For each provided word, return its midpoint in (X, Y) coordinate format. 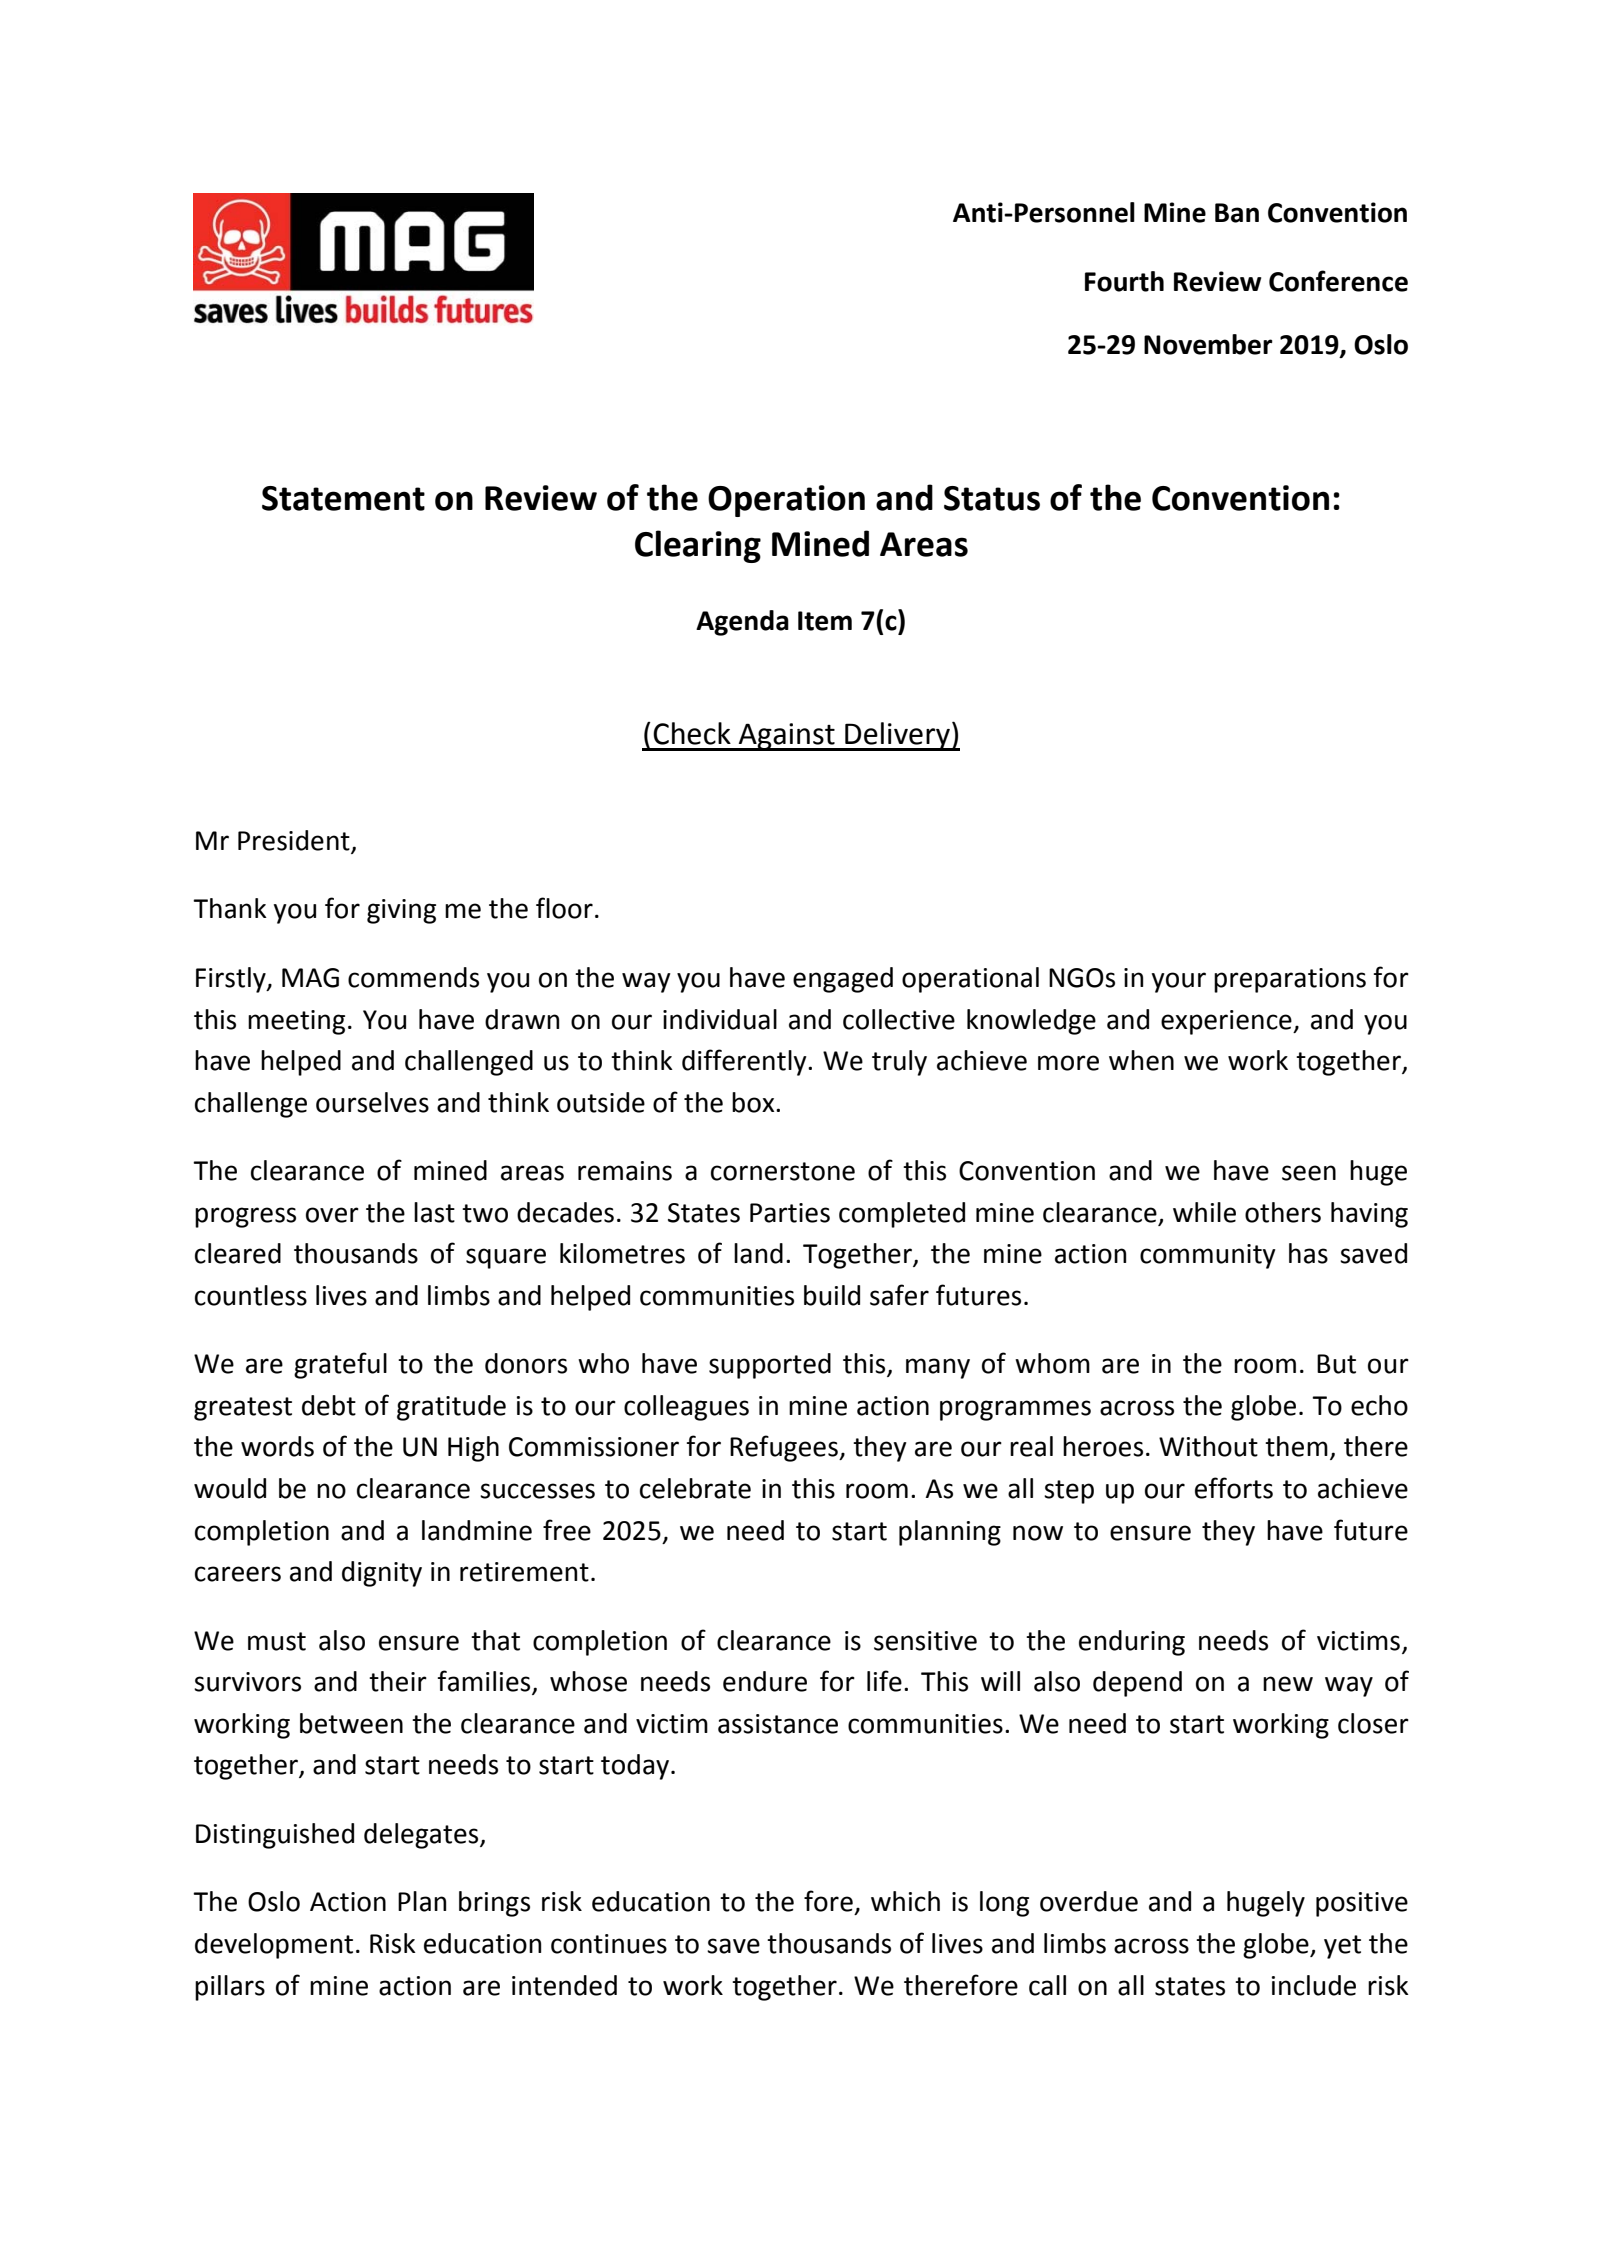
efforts (1234, 1488)
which (905, 1901)
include (1314, 1985)
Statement (343, 498)
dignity (382, 1574)
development (274, 1946)
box (754, 1102)
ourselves (372, 1102)
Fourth (1124, 281)
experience (1227, 1022)
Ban (1237, 213)
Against (787, 737)
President (295, 841)
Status (992, 498)
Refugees (785, 1448)
